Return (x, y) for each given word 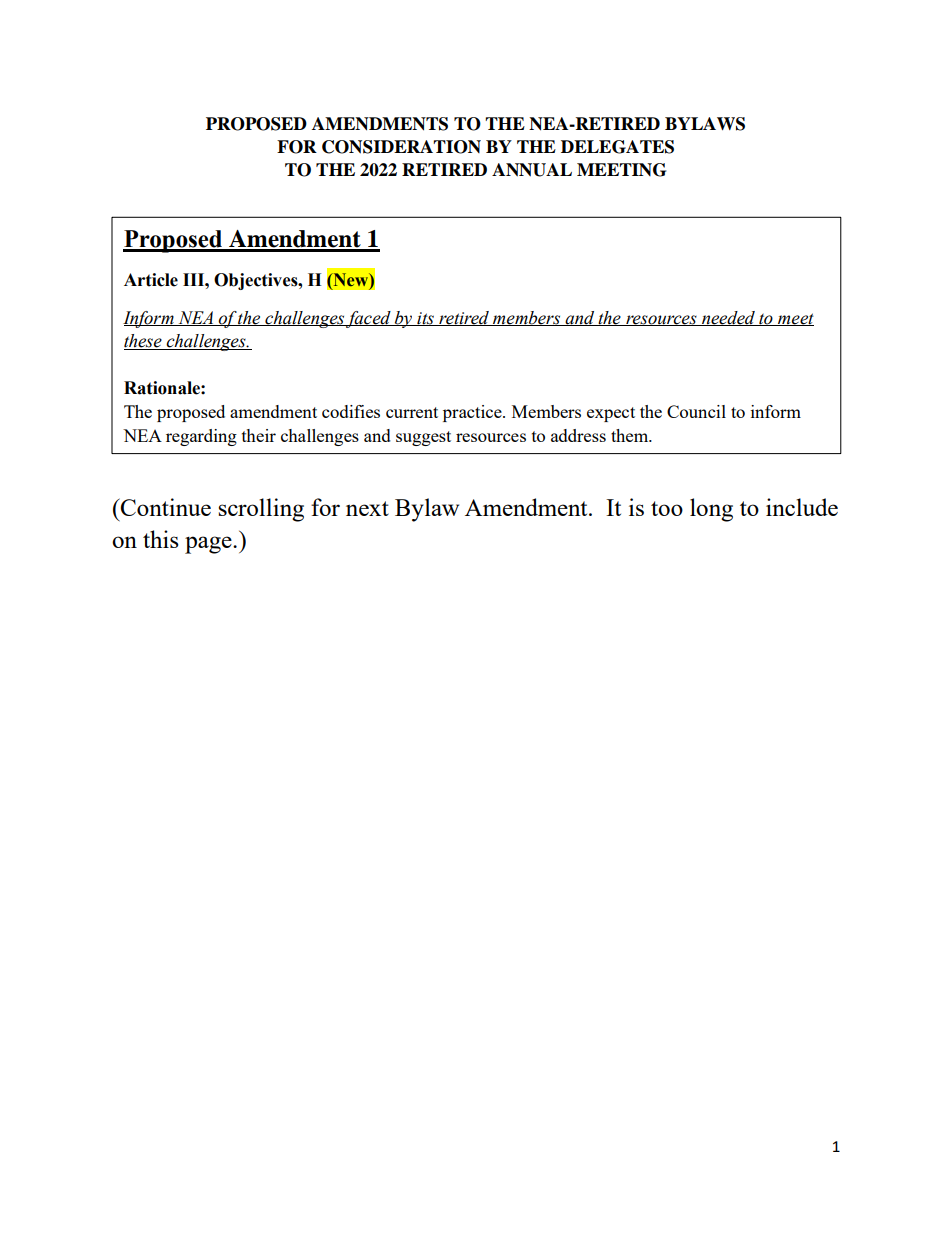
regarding (201, 437)
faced (369, 319)
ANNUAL (532, 170)
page (209, 545)
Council (696, 411)
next (367, 508)
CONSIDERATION (401, 147)
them (631, 435)
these (144, 342)
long (711, 510)
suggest (423, 438)
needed (728, 318)
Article (151, 280)
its (426, 319)
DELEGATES (617, 147)
